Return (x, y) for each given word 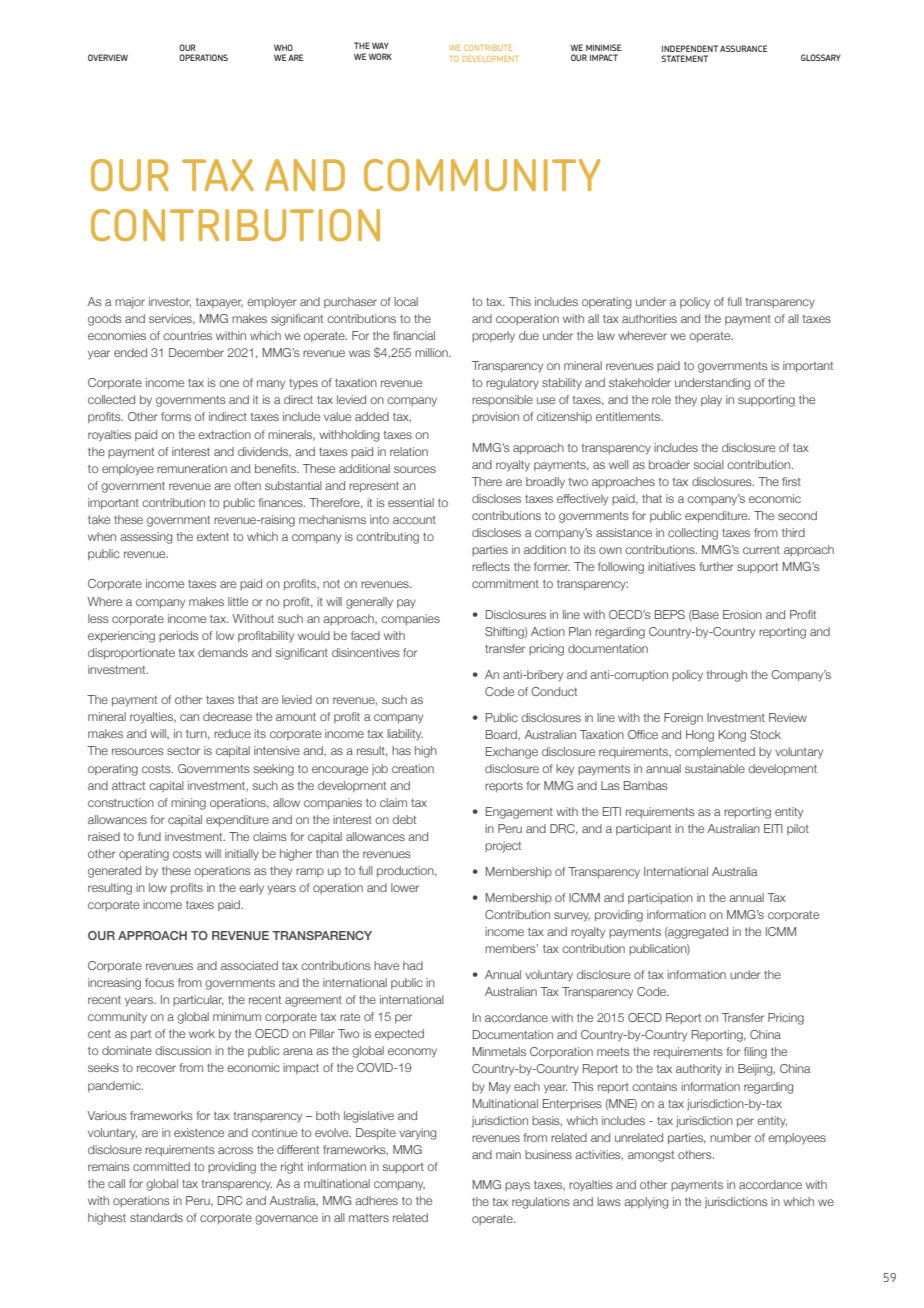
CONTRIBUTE (488, 48)
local (406, 301)
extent (213, 537)
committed (161, 1166)
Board (501, 734)
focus (159, 982)
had (413, 965)
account (414, 520)
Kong (732, 736)
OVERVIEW (108, 57)
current (761, 550)
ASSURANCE (743, 48)
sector (183, 751)
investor (170, 302)
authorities (649, 318)
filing (755, 1053)
